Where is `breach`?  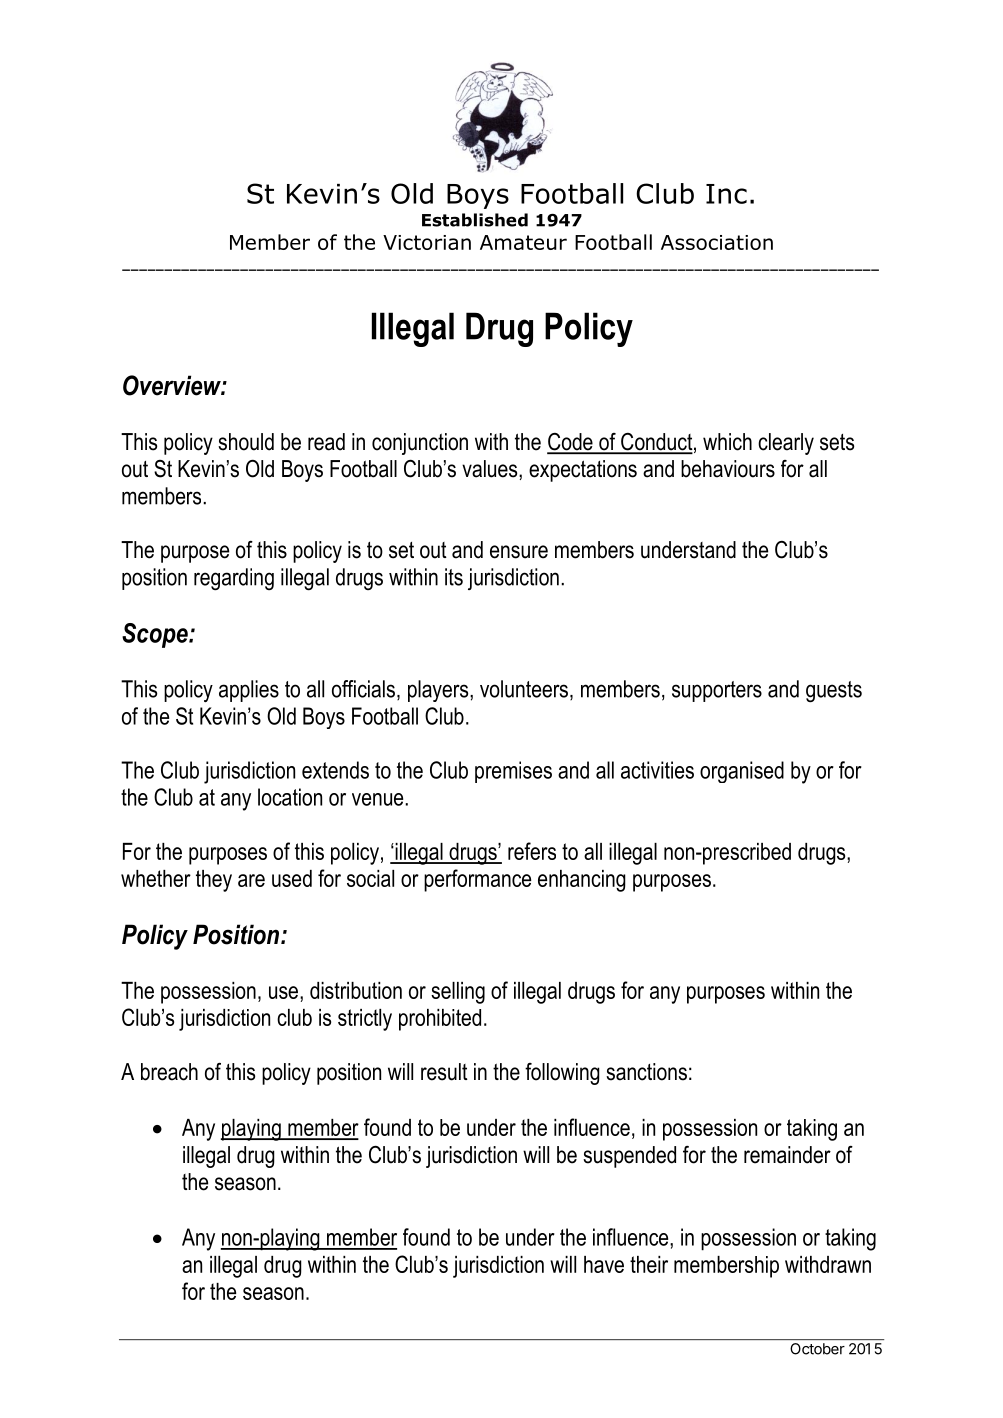
breach is located at coordinates (169, 1072).
